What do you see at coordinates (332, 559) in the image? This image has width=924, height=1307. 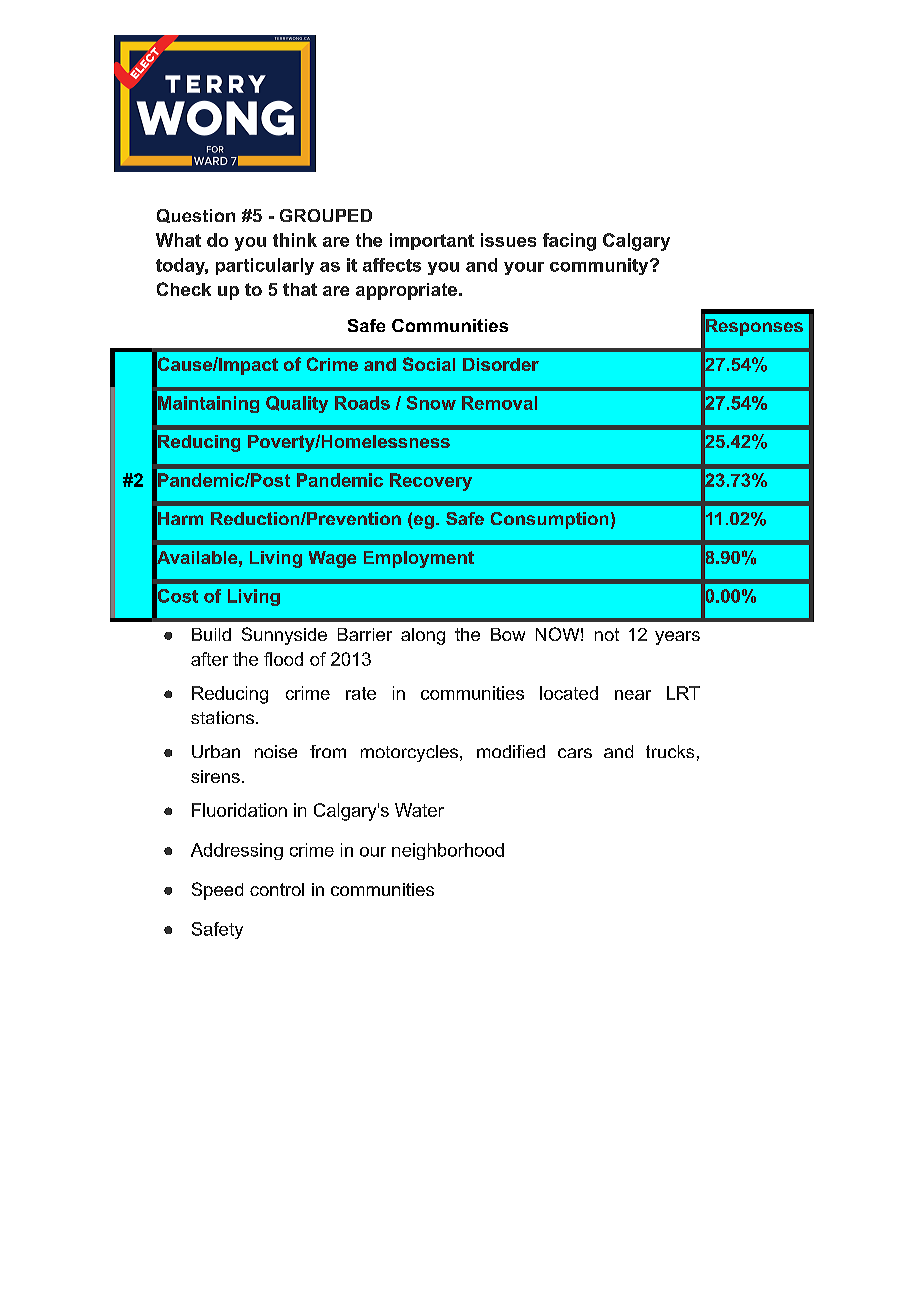 I see `Wage` at bounding box center [332, 559].
